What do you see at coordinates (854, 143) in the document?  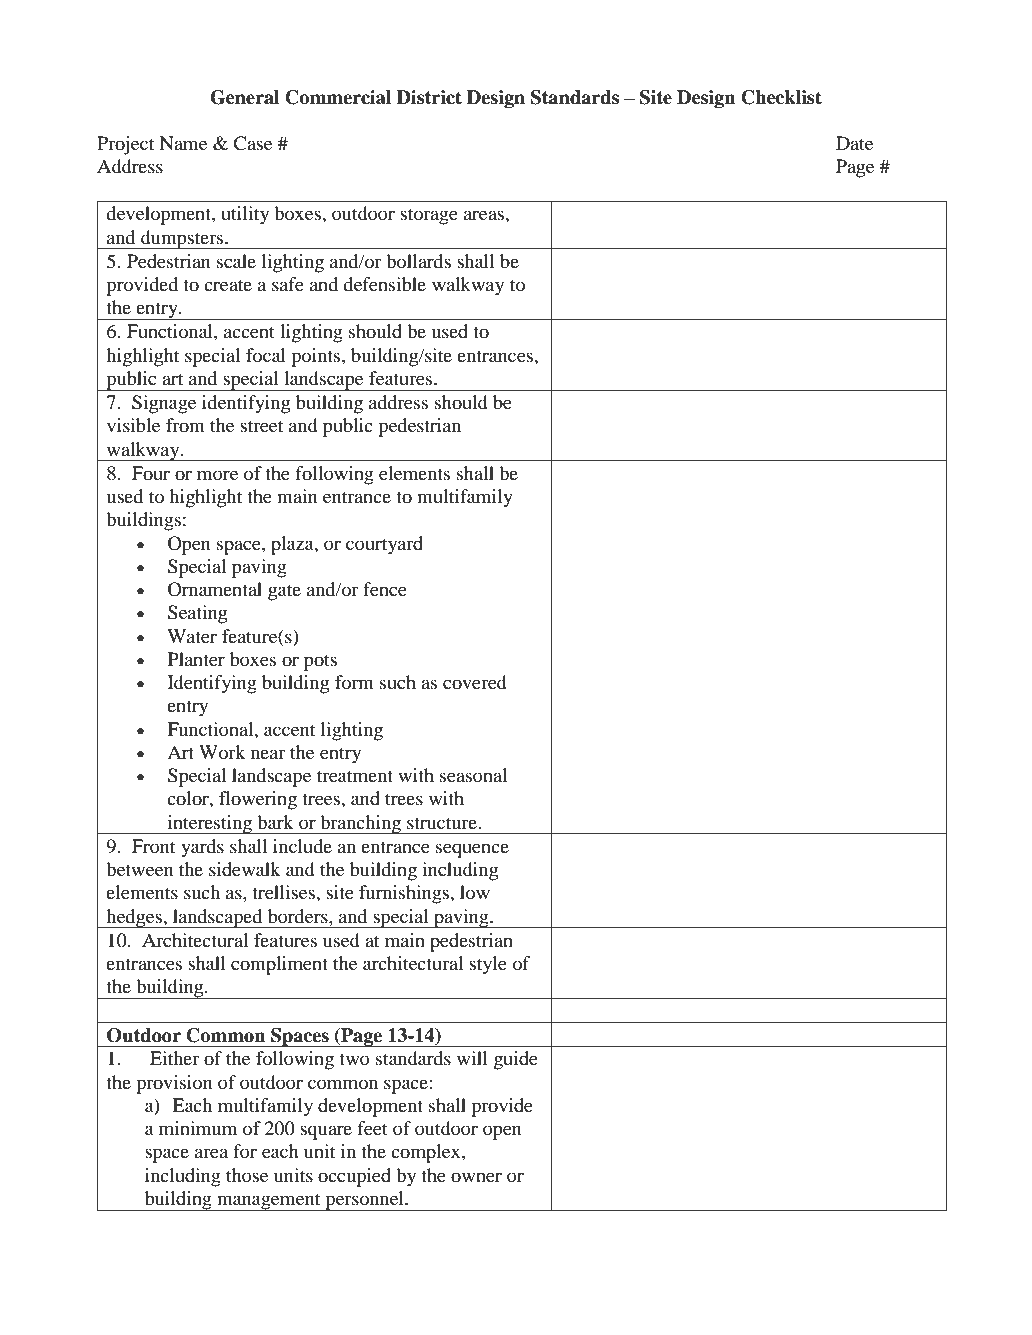 I see `Date` at bounding box center [854, 143].
